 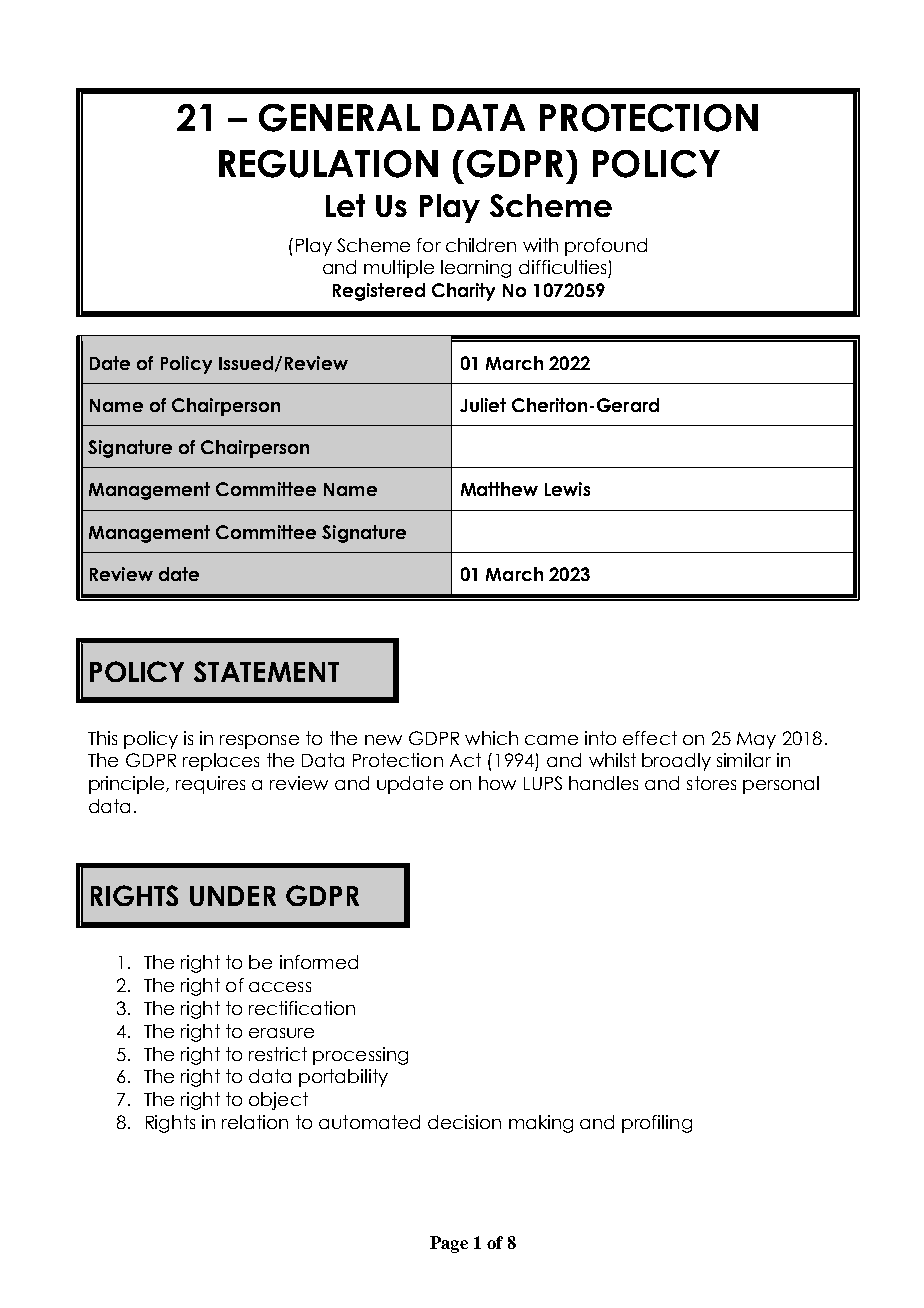 What do you see at coordinates (328, 164) in the screenshot?
I see `REGULATION` at bounding box center [328, 164].
